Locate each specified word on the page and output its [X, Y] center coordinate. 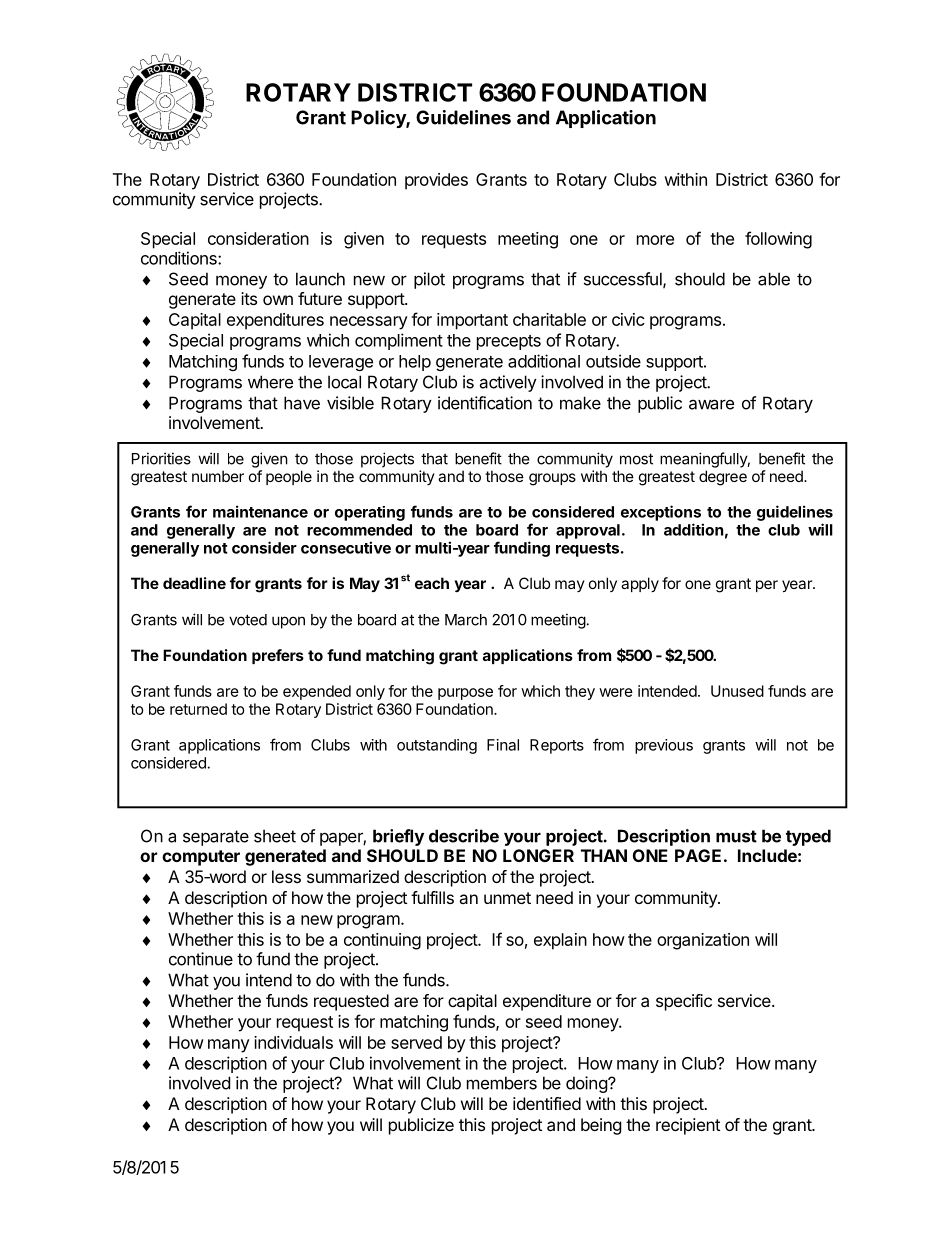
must [736, 836]
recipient [688, 1126]
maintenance [260, 511]
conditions [180, 258]
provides [436, 181]
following [778, 240]
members [502, 1083]
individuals [293, 1042]
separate [216, 838]
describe [464, 836]
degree [723, 478]
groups [552, 479]
